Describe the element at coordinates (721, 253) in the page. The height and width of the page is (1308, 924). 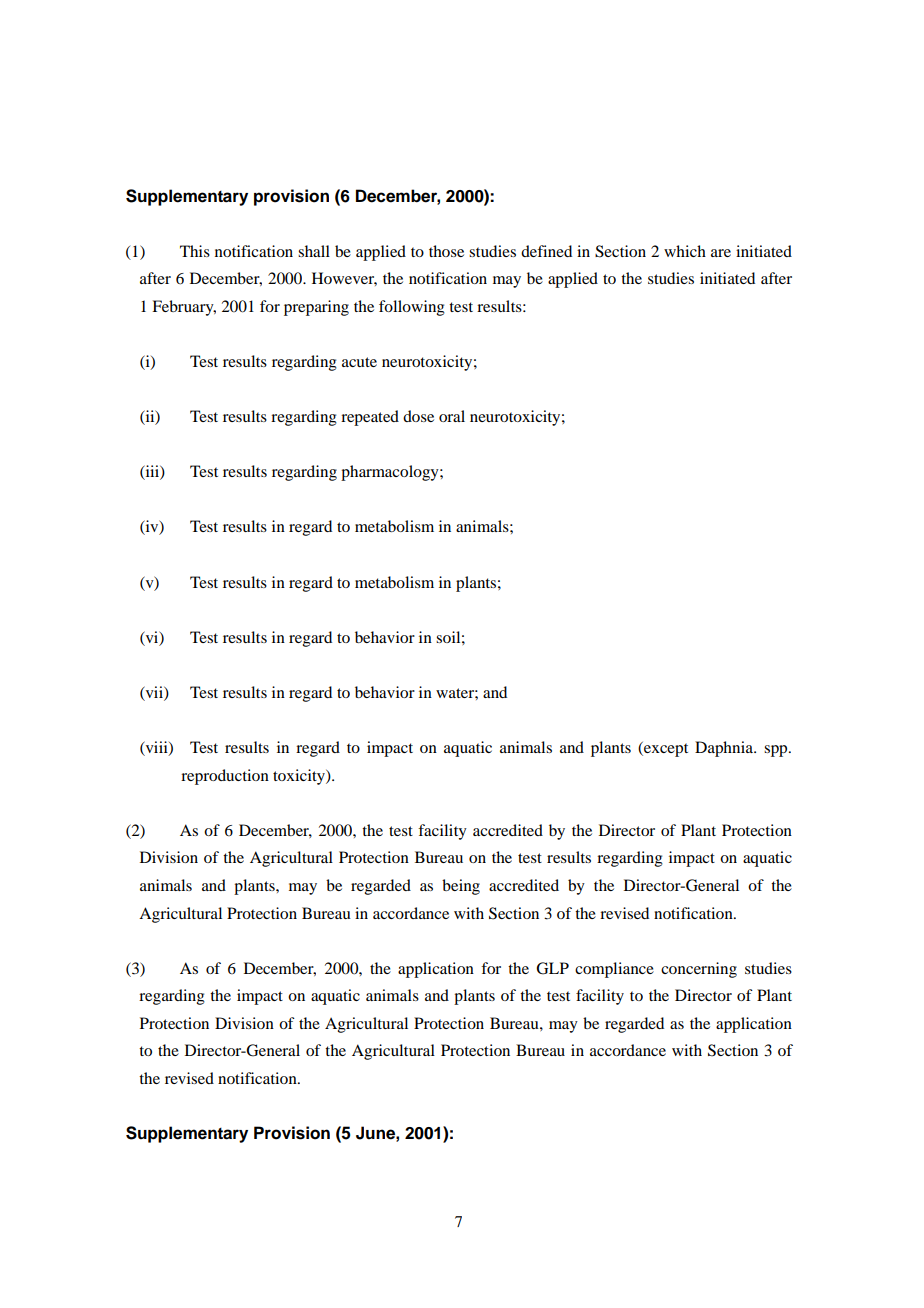
I see `are` at that location.
